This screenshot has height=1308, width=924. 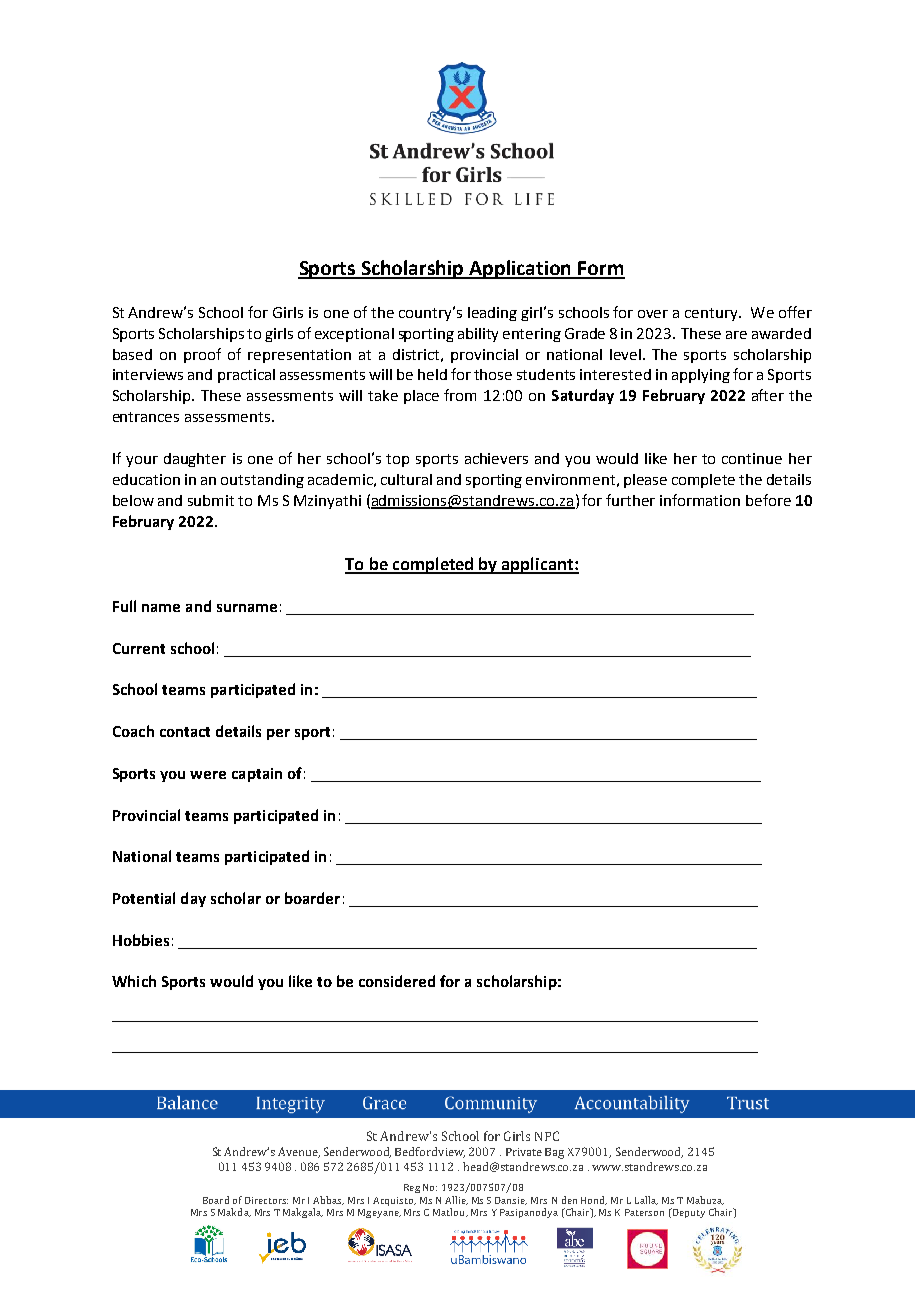 What do you see at coordinates (492, 314) in the screenshot?
I see `leading` at bounding box center [492, 314].
